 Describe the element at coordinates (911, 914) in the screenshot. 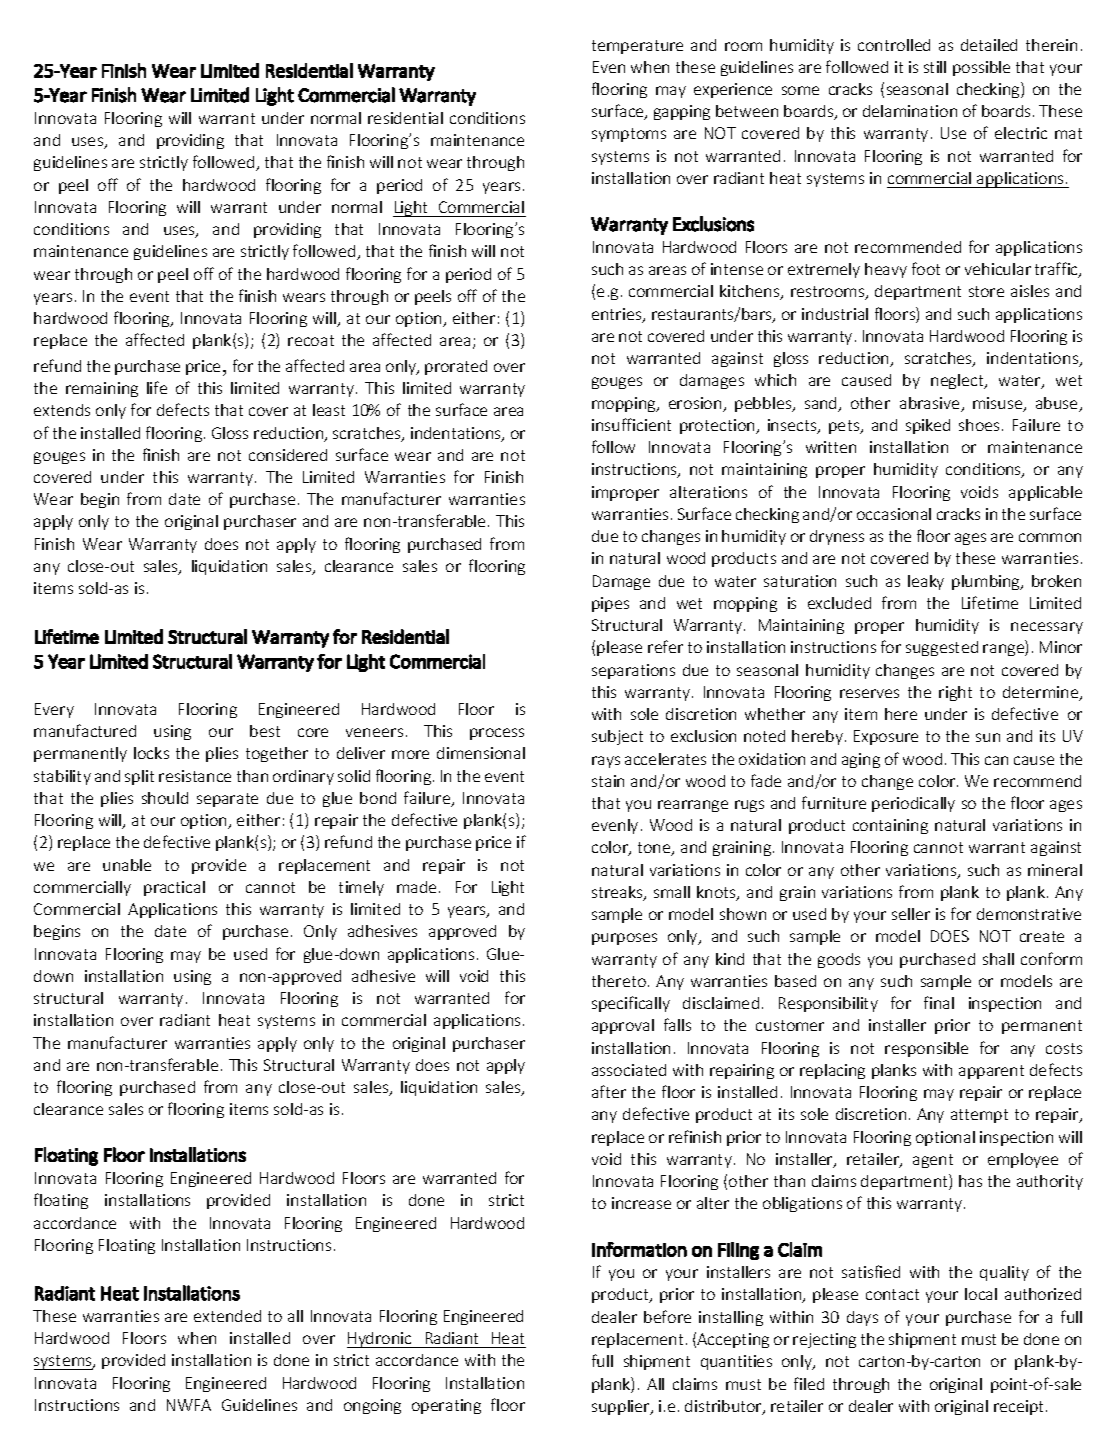

I see `seller` at that location.
